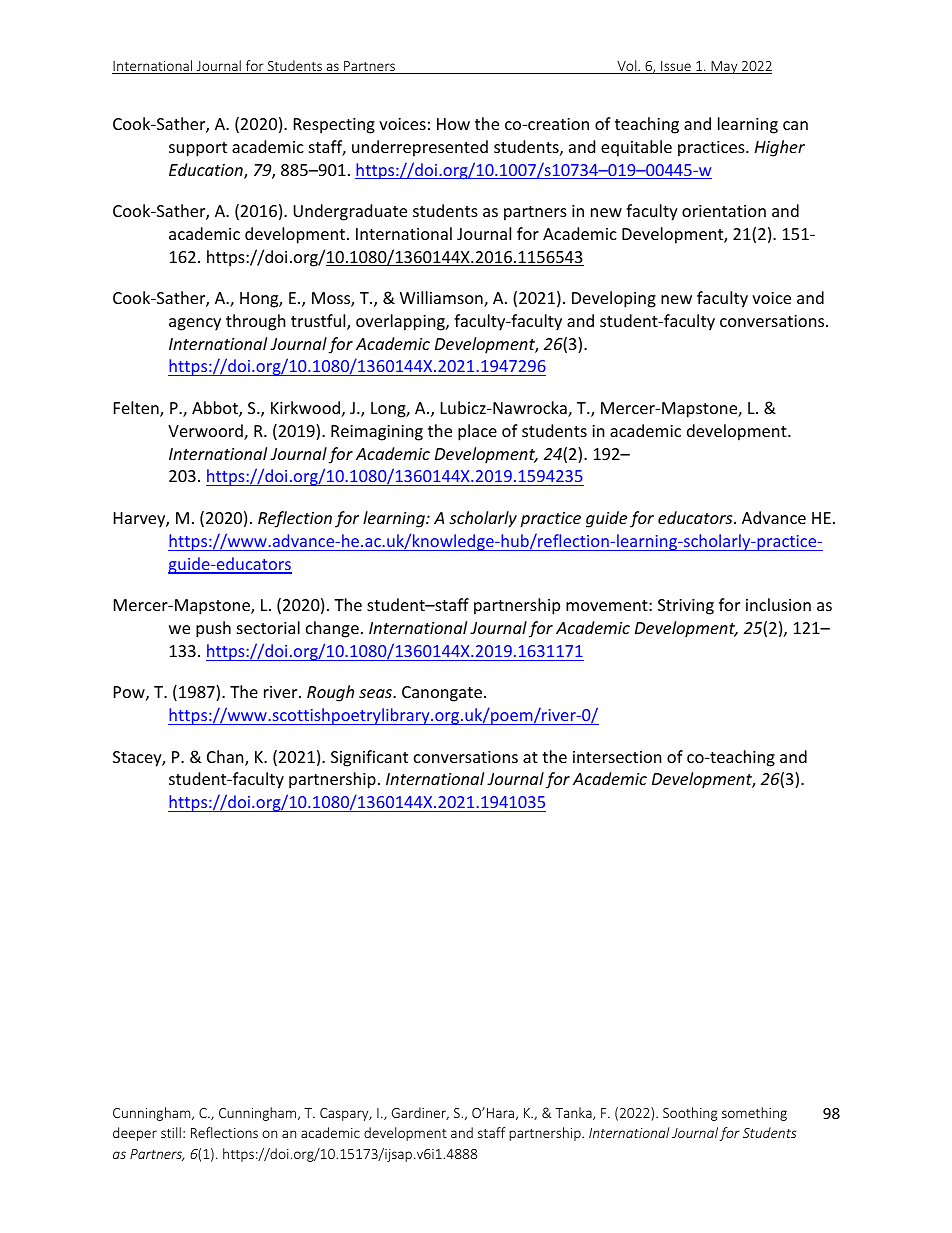  I want to click on seas, so click(376, 693).
